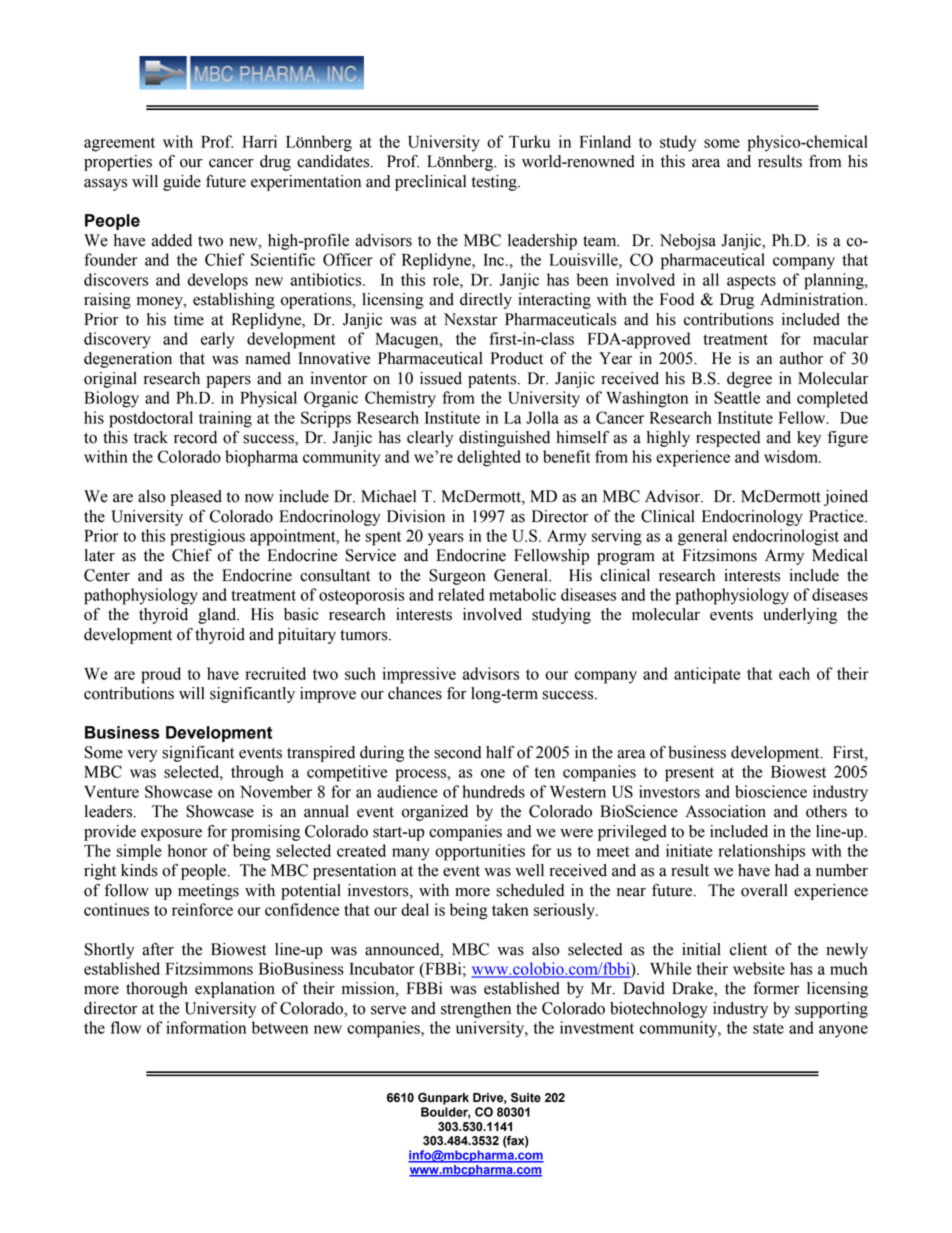 The height and width of the page is (1233, 952). What do you see at coordinates (768, 1028) in the page?
I see `state` at bounding box center [768, 1028].
